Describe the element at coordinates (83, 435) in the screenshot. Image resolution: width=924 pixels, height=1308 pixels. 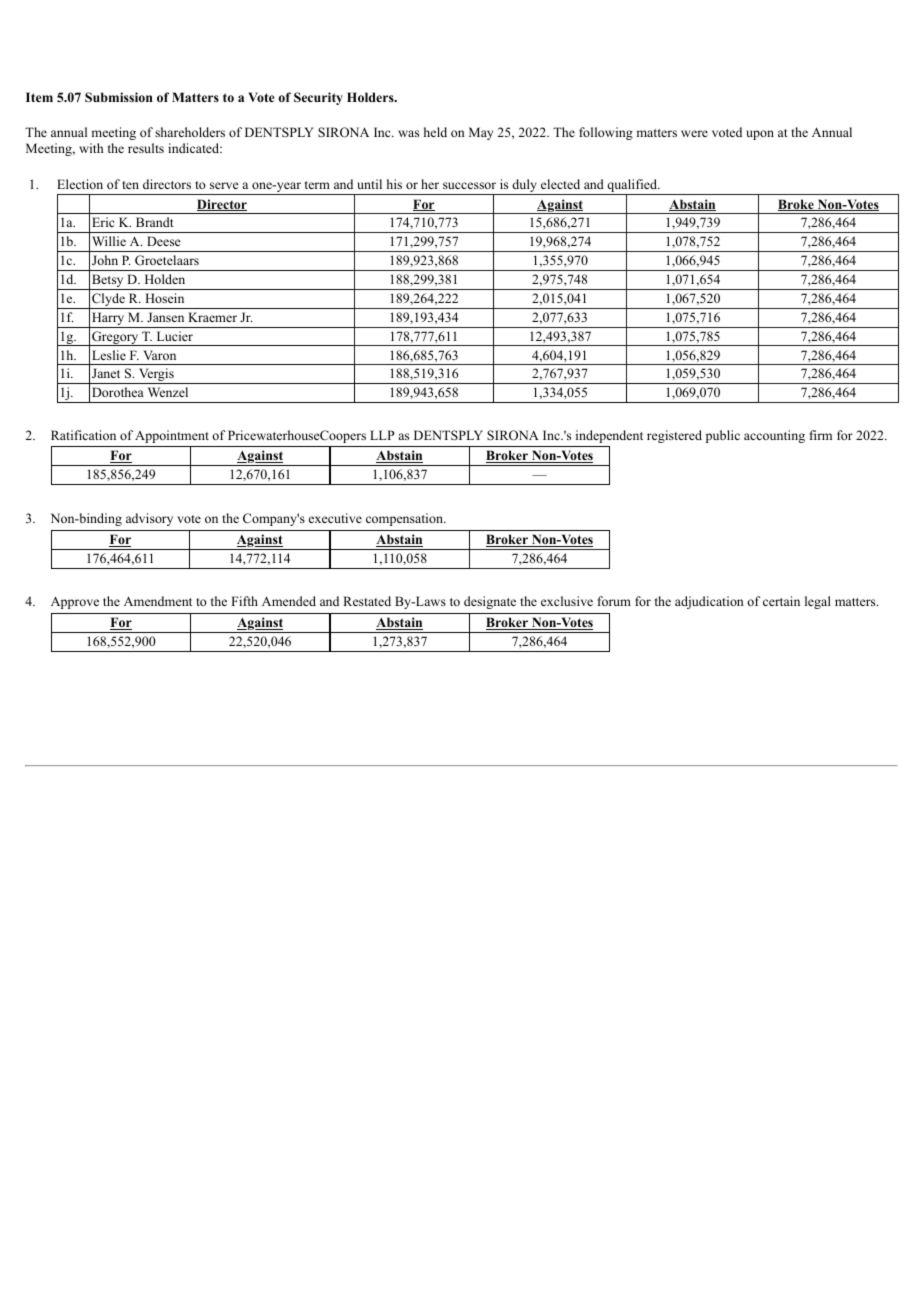
I see `Ratification` at that location.
